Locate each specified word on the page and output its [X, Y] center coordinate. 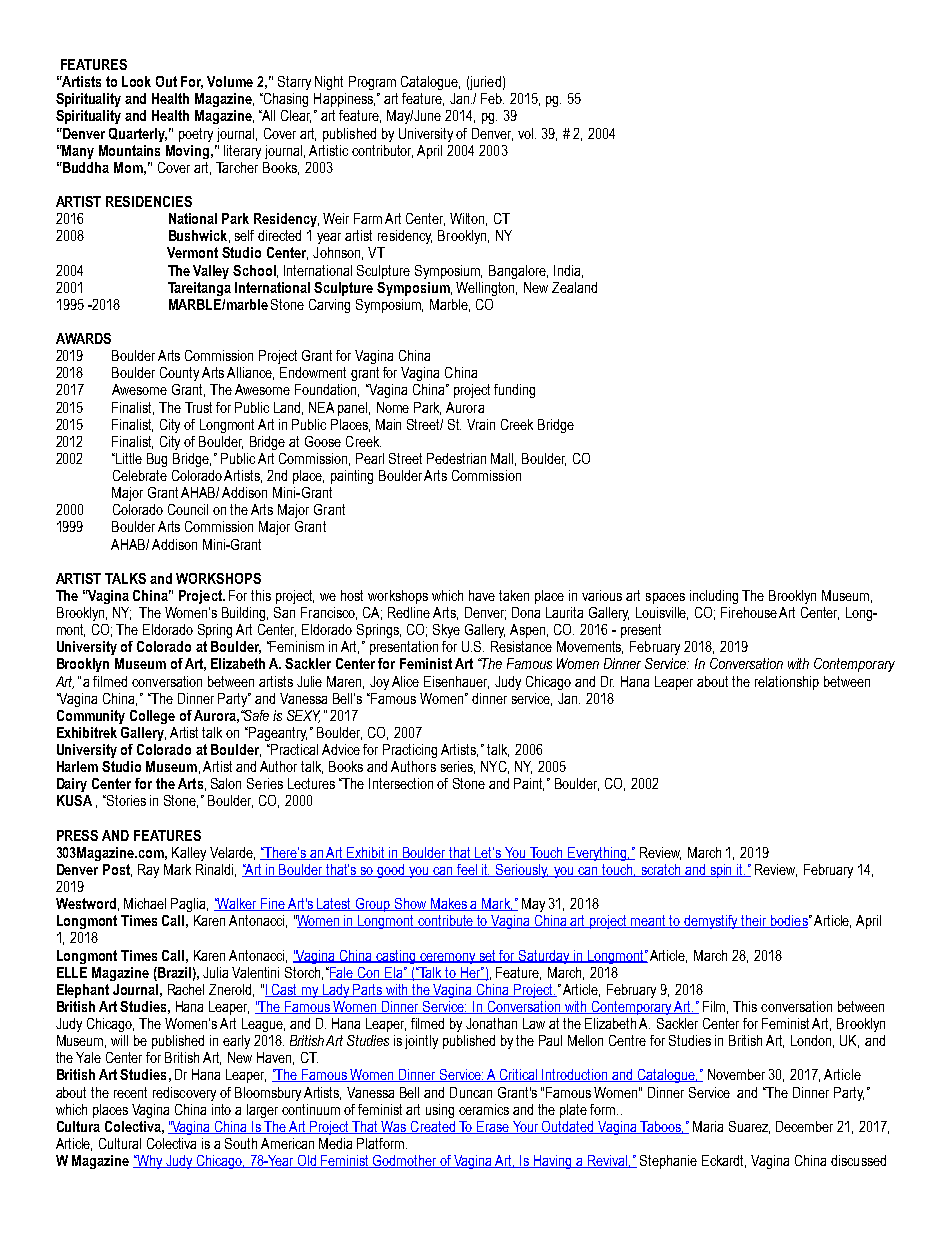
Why [150, 1162]
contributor [382, 151]
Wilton [468, 219]
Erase [493, 1127]
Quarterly [138, 135]
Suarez [749, 1127]
